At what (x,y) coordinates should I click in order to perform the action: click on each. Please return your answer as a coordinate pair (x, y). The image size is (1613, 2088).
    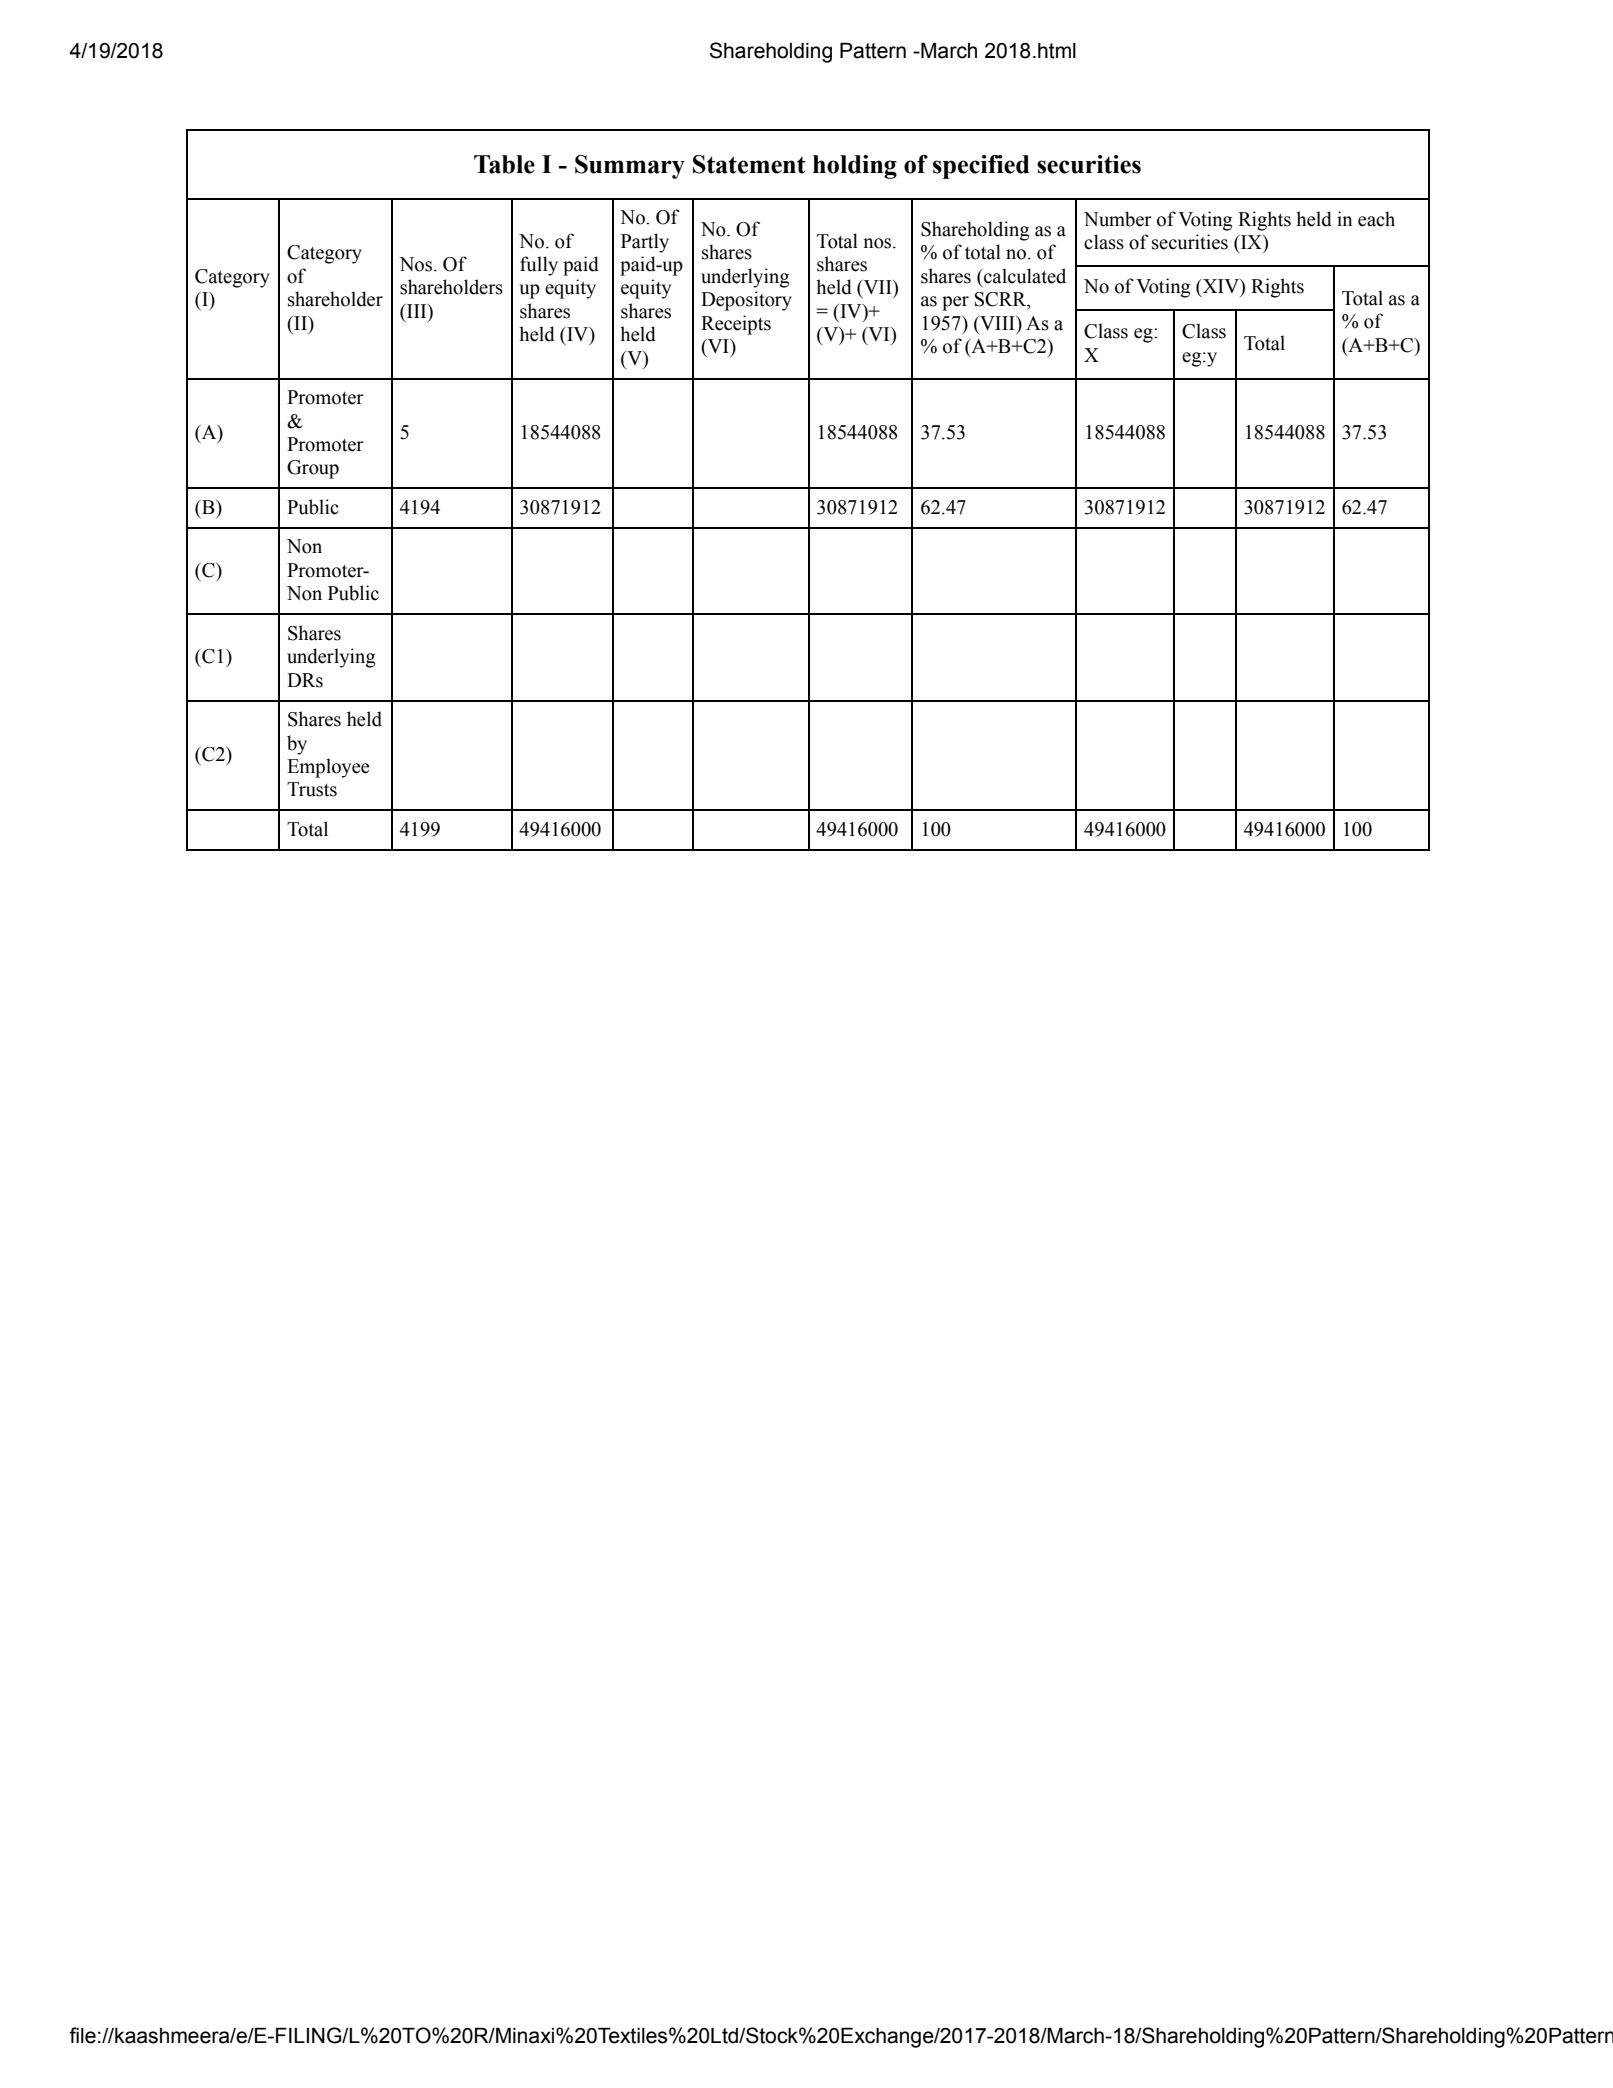
    Looking at the image, I should click on (1376, 219).
